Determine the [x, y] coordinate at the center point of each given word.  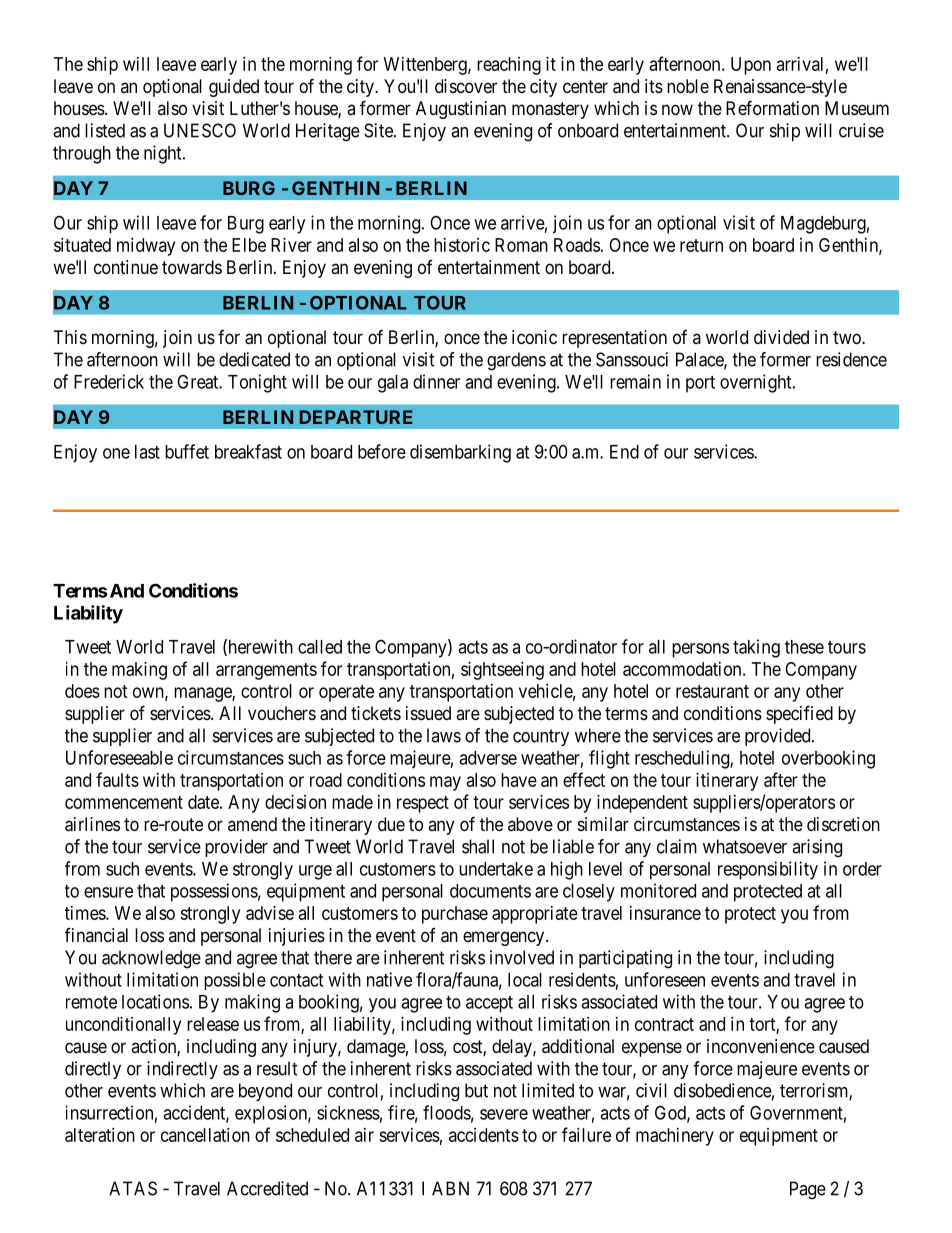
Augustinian [461, 110]
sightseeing [502, 671]
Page [808, 1190]
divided [781, 337]
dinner [436, 381]
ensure [108, 892]
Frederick [109, 381]
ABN [450, 1188]
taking [756, 648]
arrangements [266, 671]
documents [490, 891]
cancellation [205, 1135]
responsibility [768, 870]
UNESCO [200, 130]
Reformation [772, 107]
